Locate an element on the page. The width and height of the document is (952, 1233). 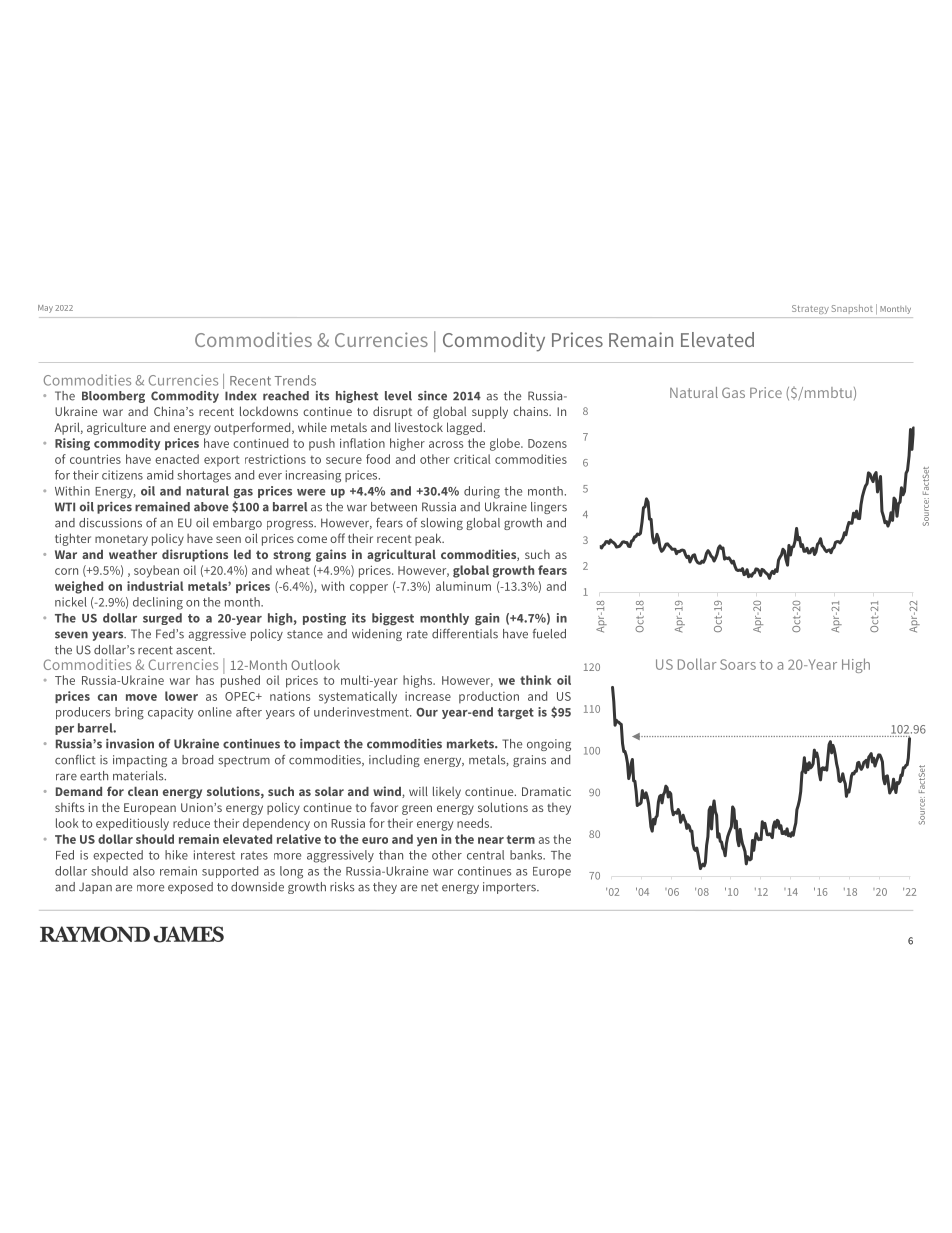
lingers is located at coordinates (549, 508).
